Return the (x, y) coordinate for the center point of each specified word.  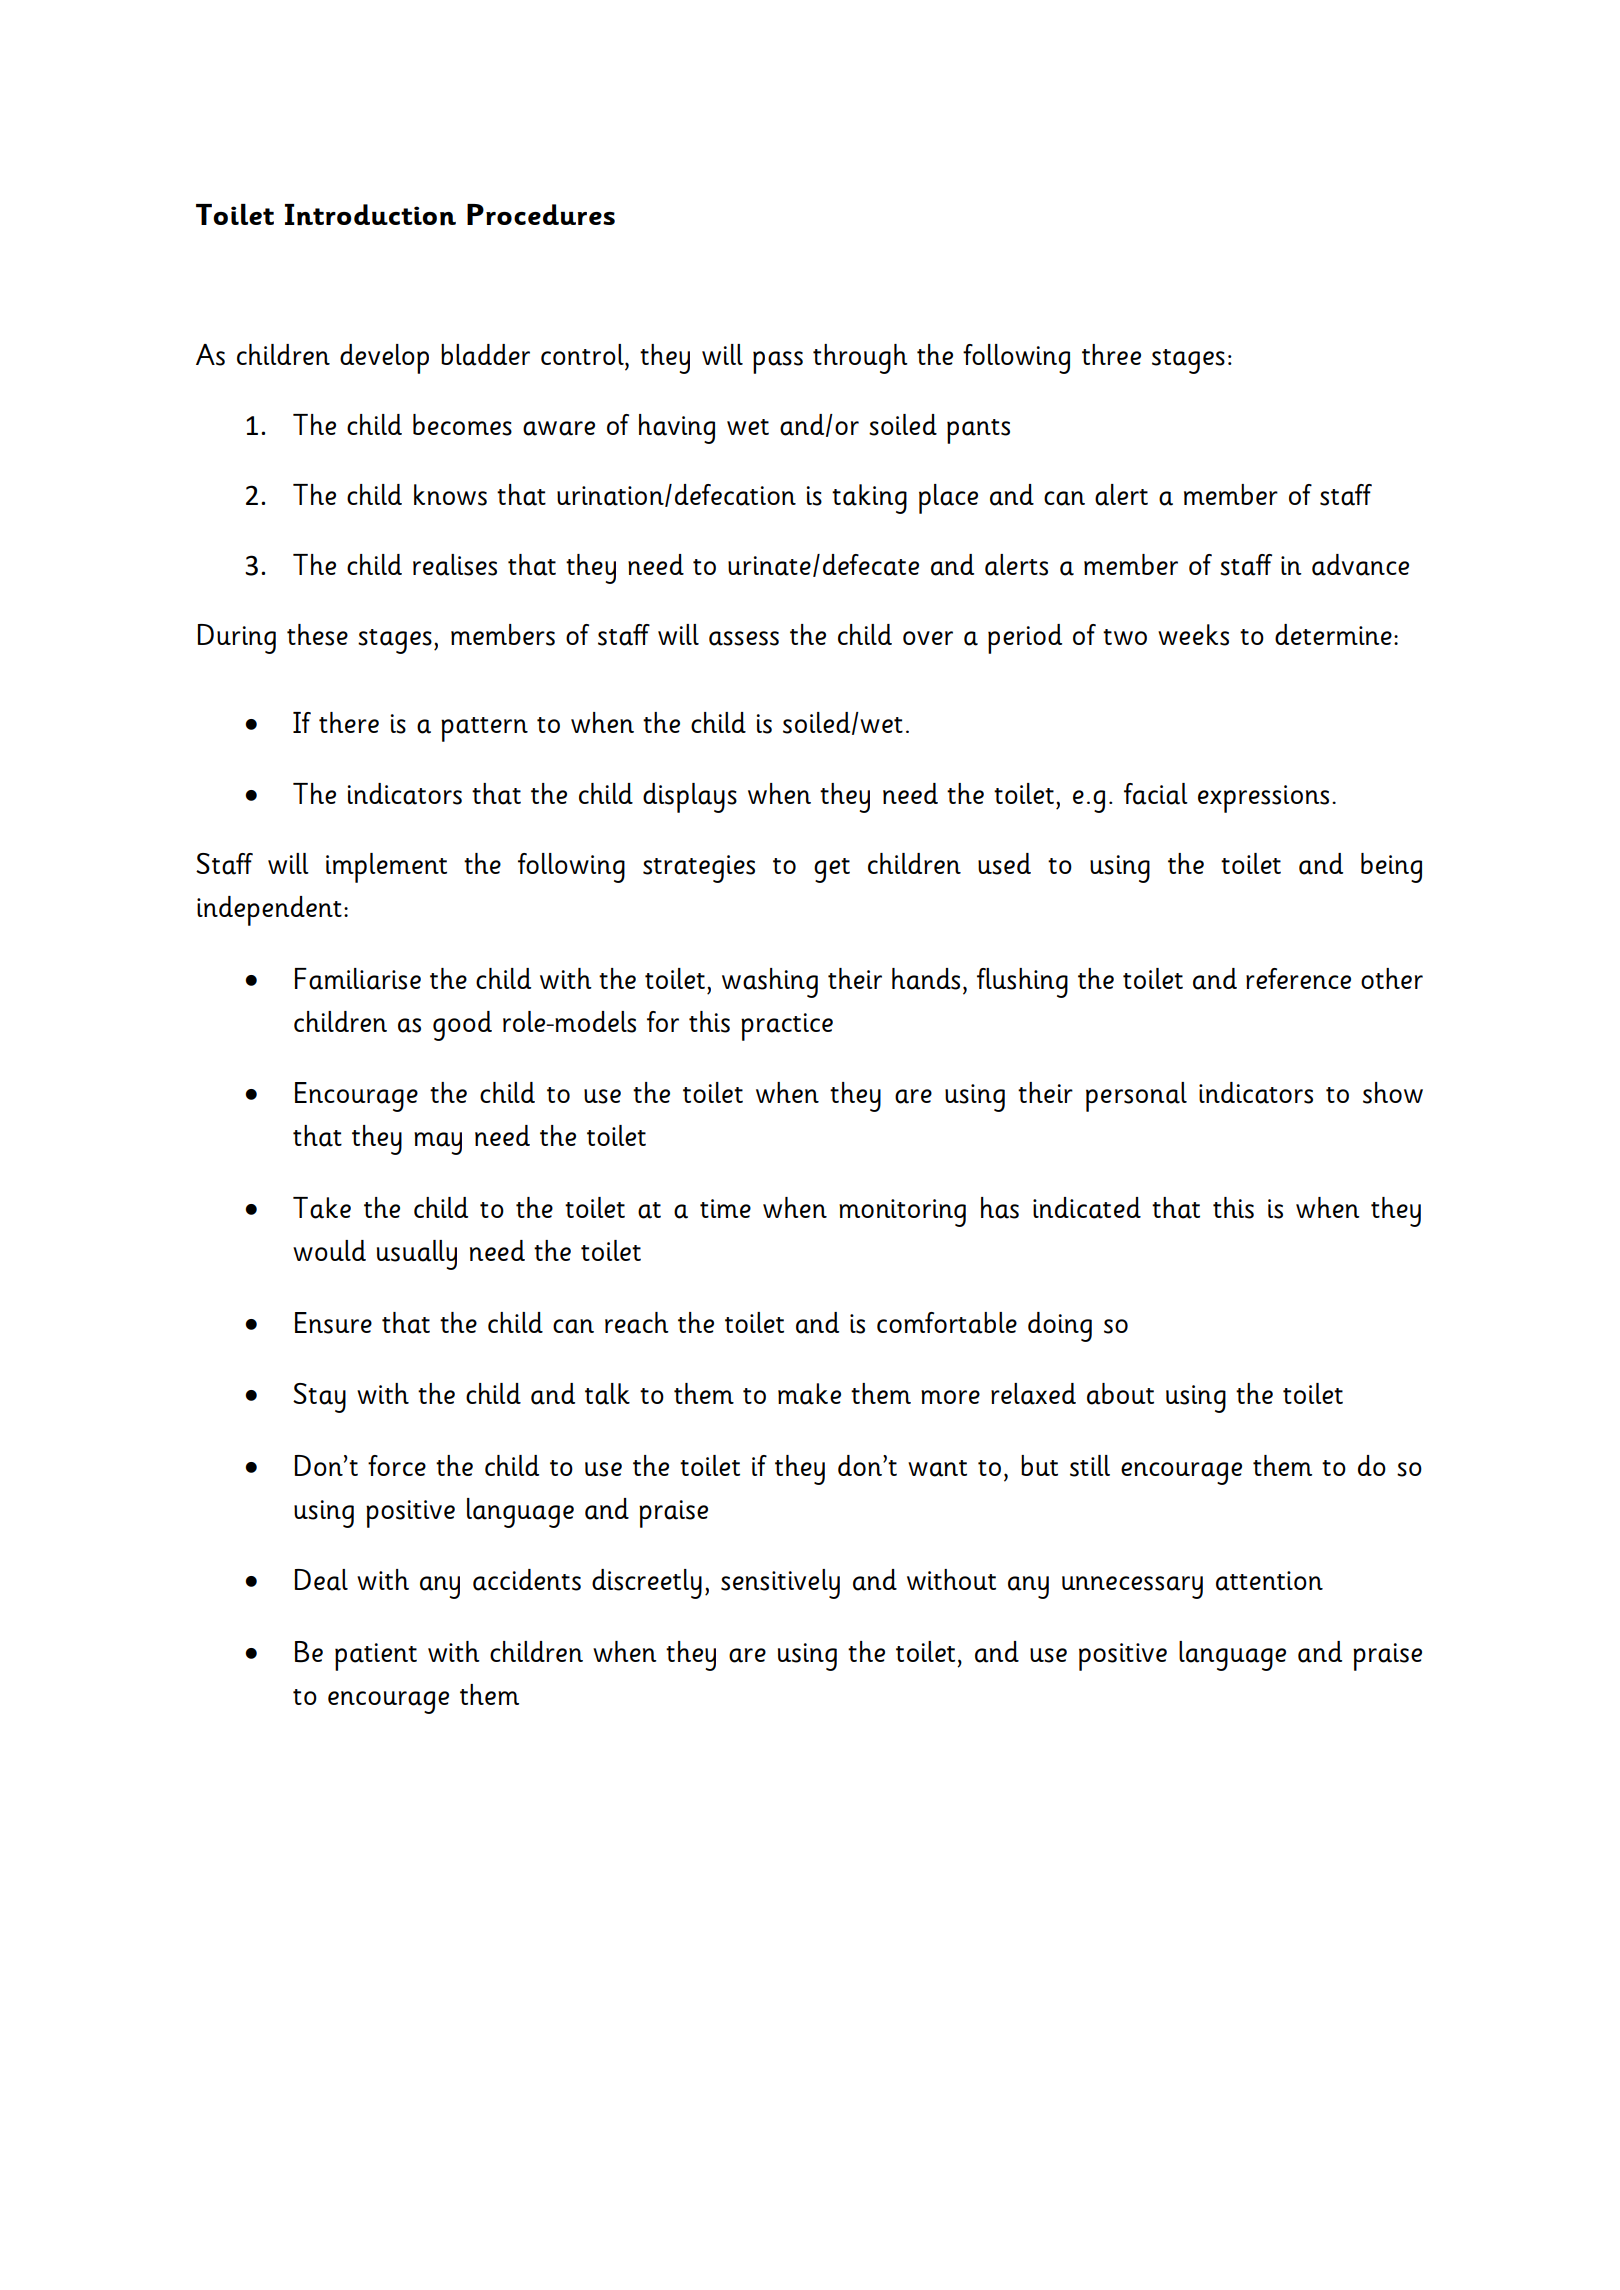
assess (744, 638)
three (1111, 354)
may (438, 1143)
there (349, 722)
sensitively (780, 1584)
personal (1136, 1097)
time (725, 1208)
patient (376, 1657)
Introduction (370, 215)
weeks (1193, 635)
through (860, 359)
